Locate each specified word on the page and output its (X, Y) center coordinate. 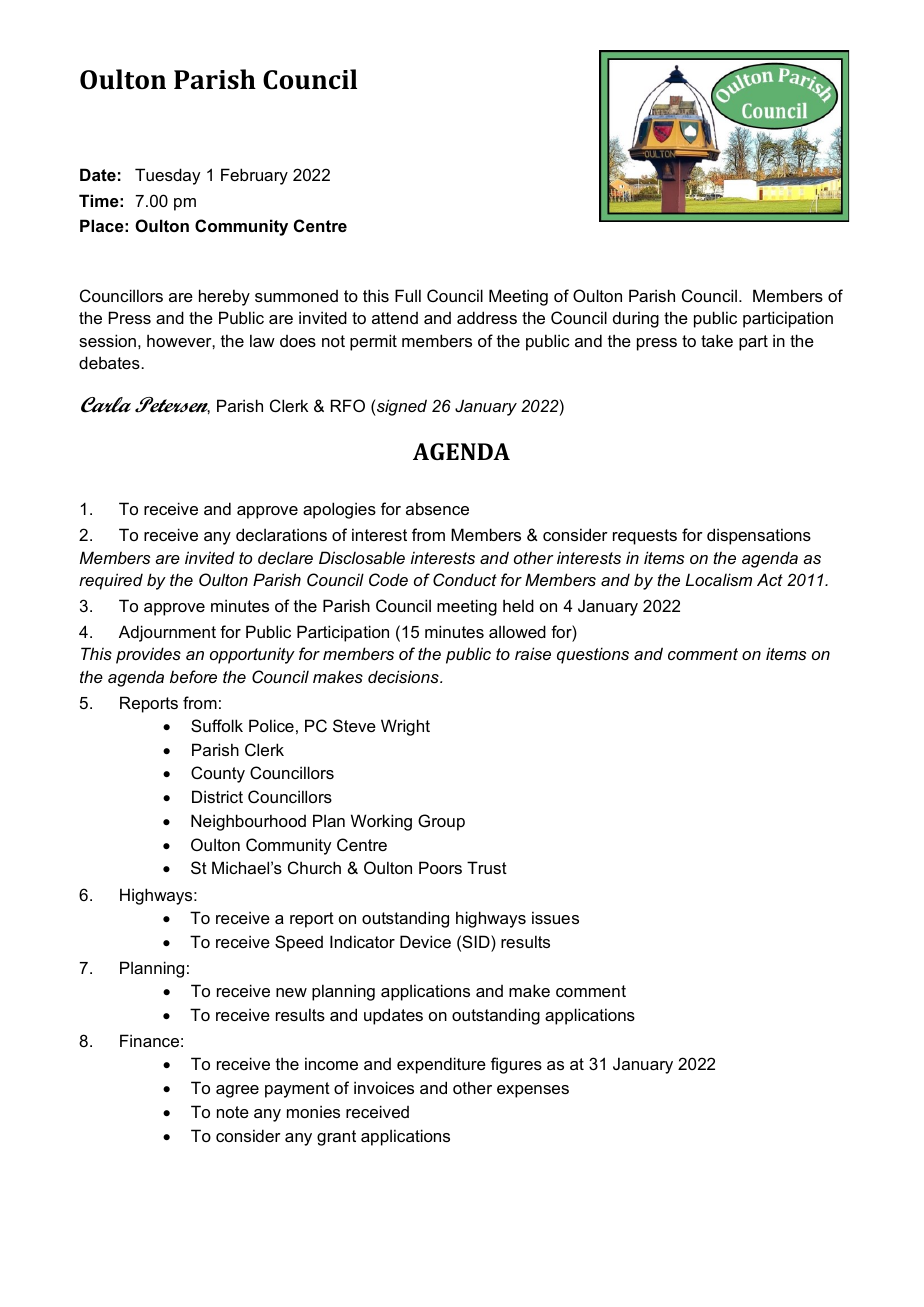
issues (555, 917)
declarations (281, 534)
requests (645, 537)
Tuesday (167, 176)
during (636, 319)
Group (441, 822)
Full (408, 295)
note (233, 1112)
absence (437, 508)
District (217, 796)
